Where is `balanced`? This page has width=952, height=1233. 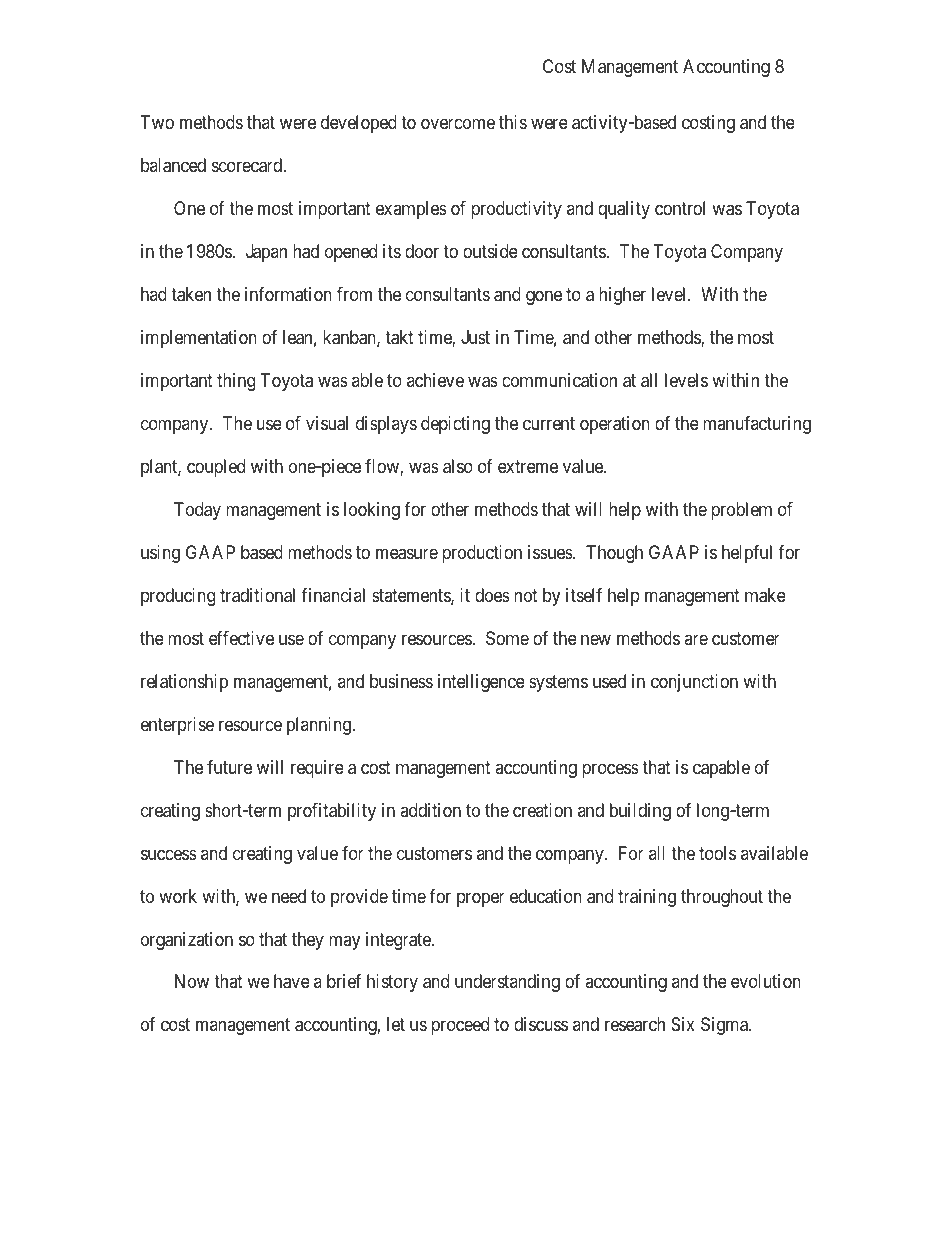 balanced is located at coordinates (173, 165).
